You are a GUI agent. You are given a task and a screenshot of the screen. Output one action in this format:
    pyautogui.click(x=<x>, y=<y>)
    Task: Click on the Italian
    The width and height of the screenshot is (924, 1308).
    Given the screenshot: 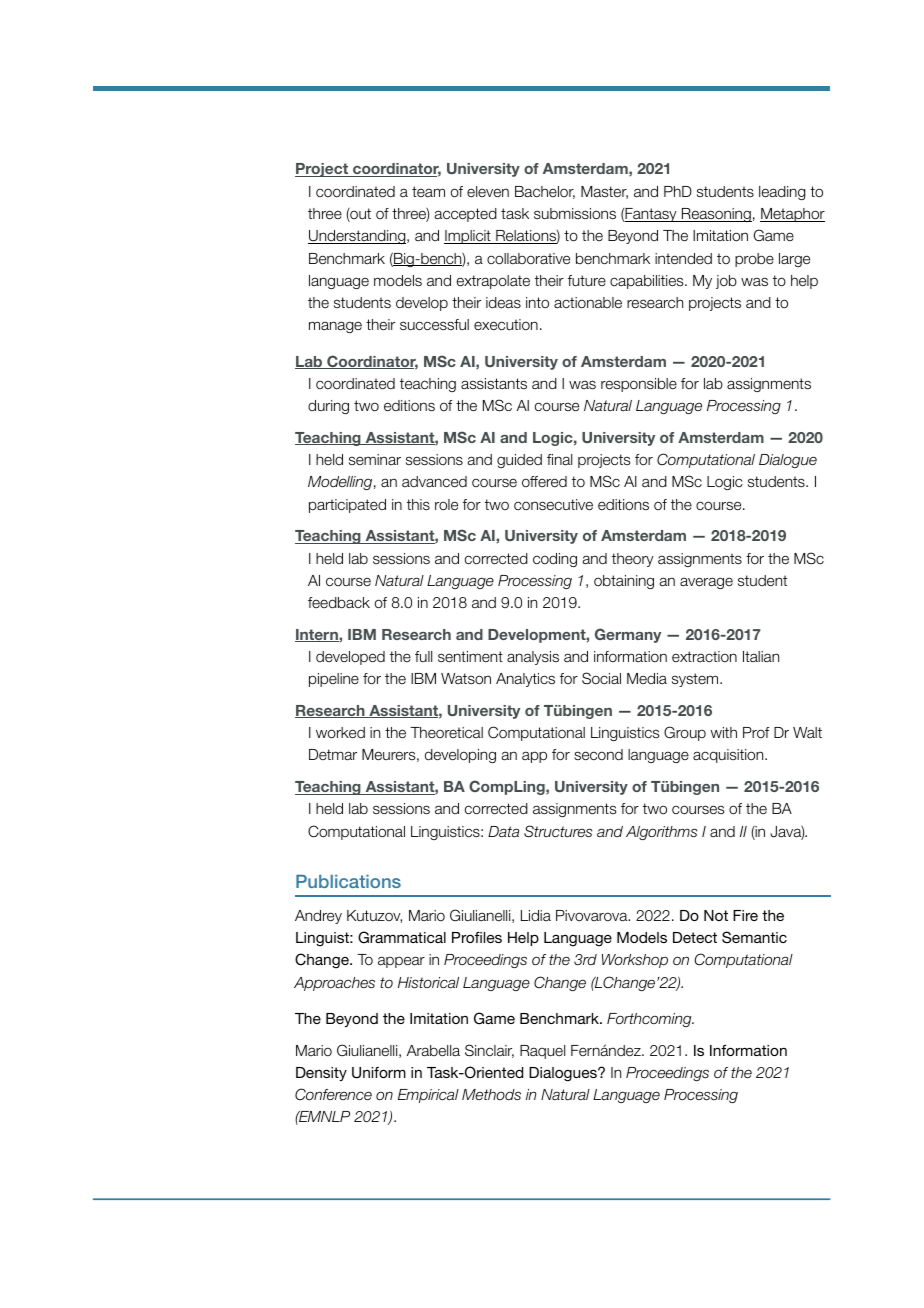 What is the action you would take?
    pyautogui.click(x=761, y=656)
